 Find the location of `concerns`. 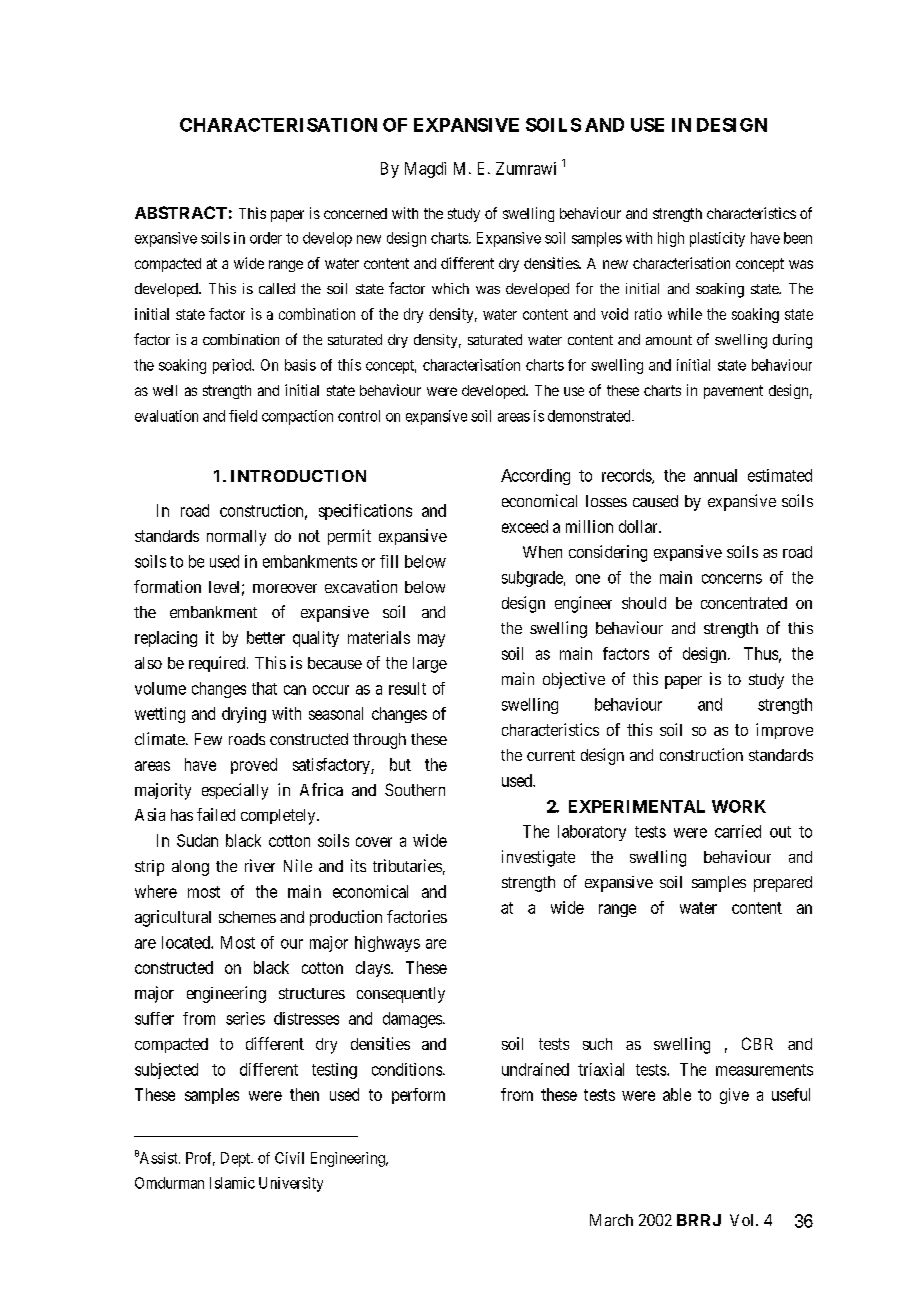

concerns is located at coordinates (732, 579).
